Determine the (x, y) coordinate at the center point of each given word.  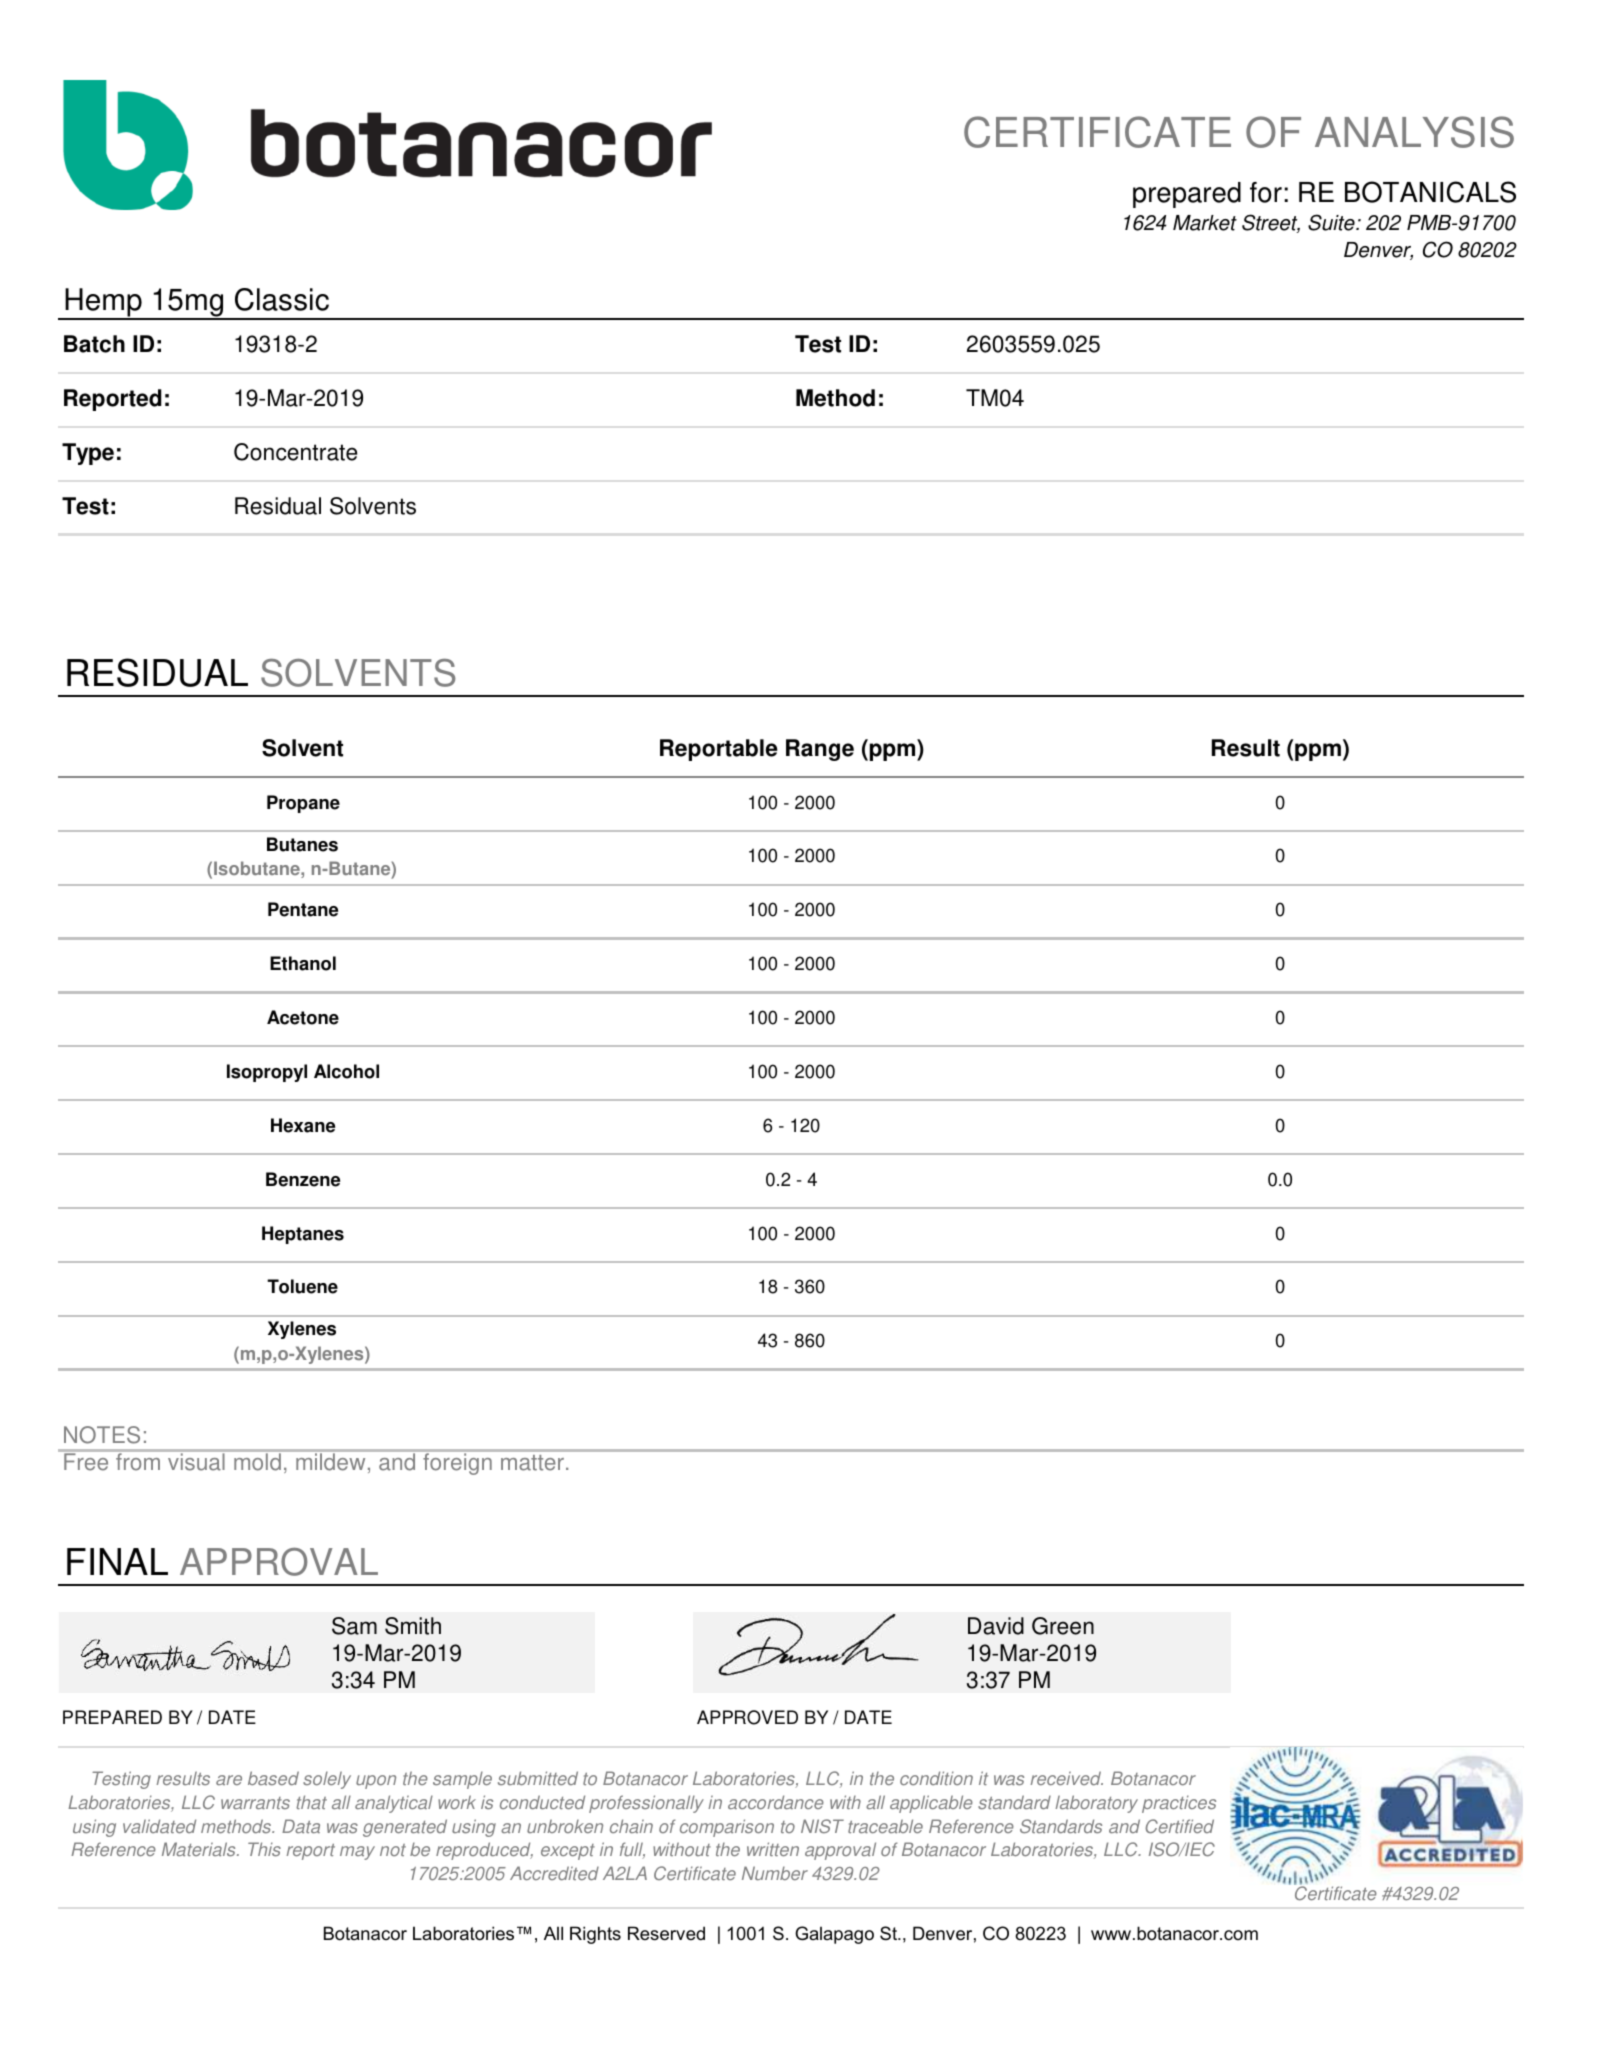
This (264, 1849)
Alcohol (346, 1071)
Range (820, 750)
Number (775, 1873)
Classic (282, 299)
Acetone (303, 1017)
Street (1271, 223)
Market (1205, 223)
